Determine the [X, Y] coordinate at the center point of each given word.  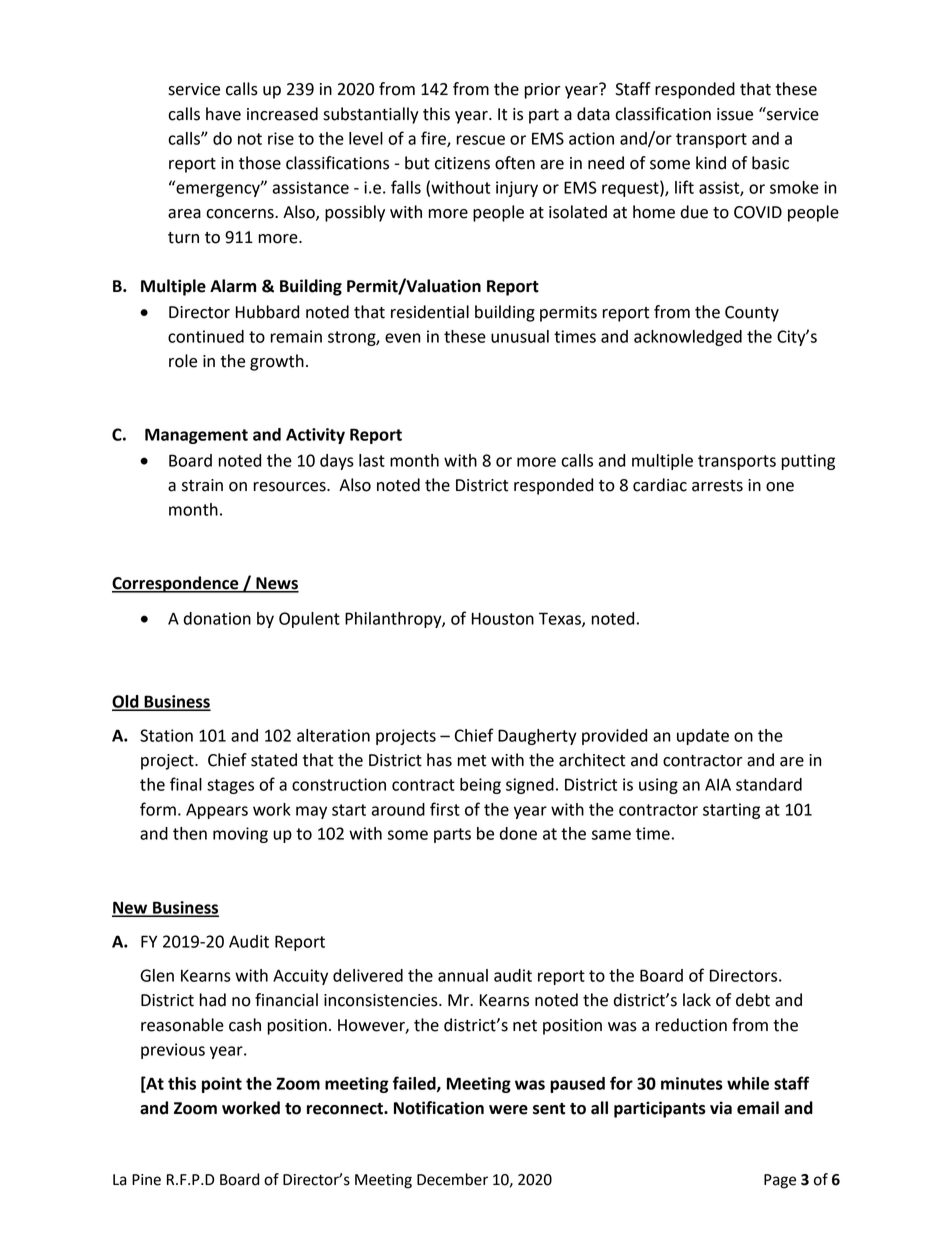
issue [735, 114]
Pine [146, 1180]
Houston [503, 618]
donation [217, 618]
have [223, 114]
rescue [481, 140]
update [703, 737]
